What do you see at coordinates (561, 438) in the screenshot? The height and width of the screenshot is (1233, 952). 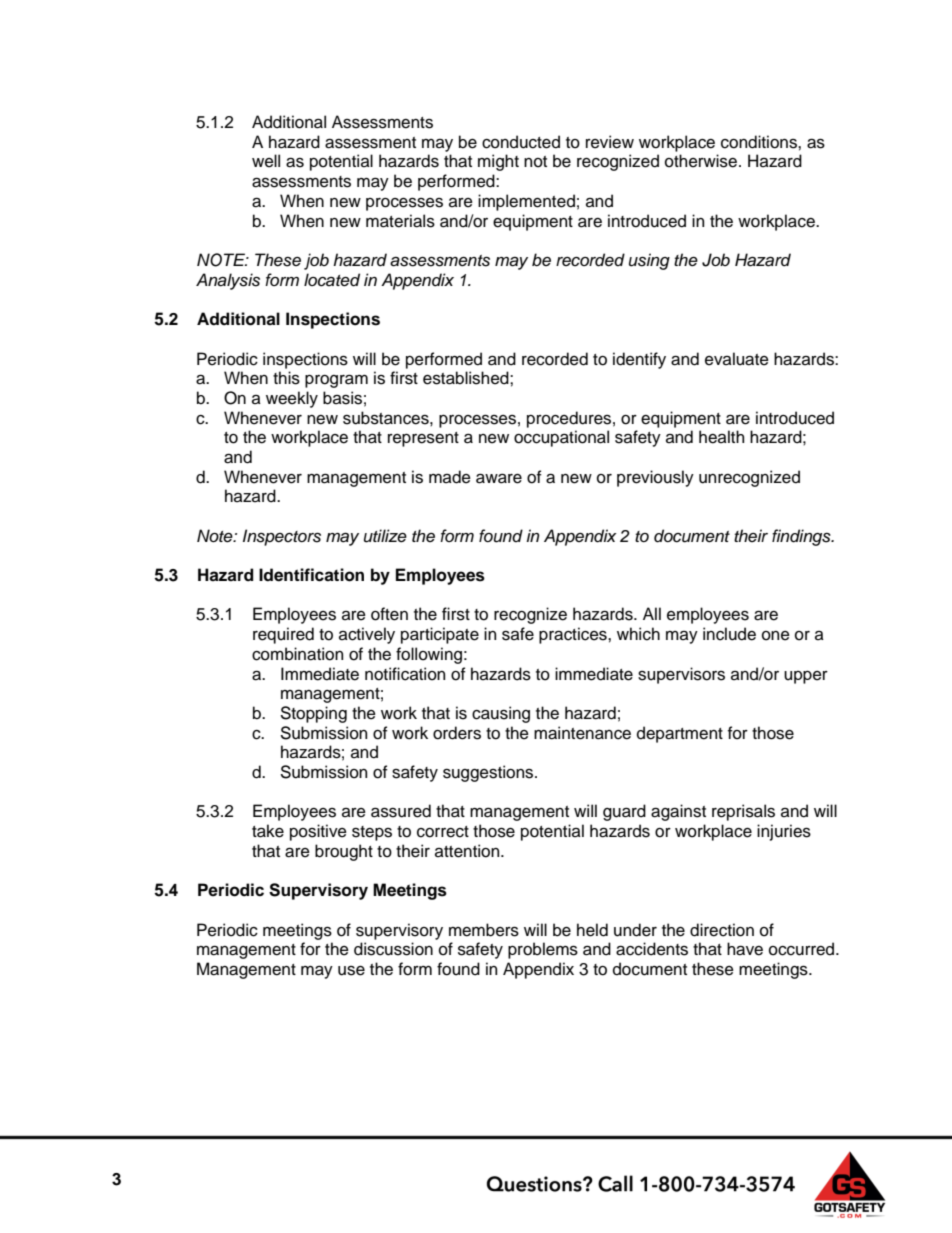 I see `occupational` at bounding box center [561, 438].
